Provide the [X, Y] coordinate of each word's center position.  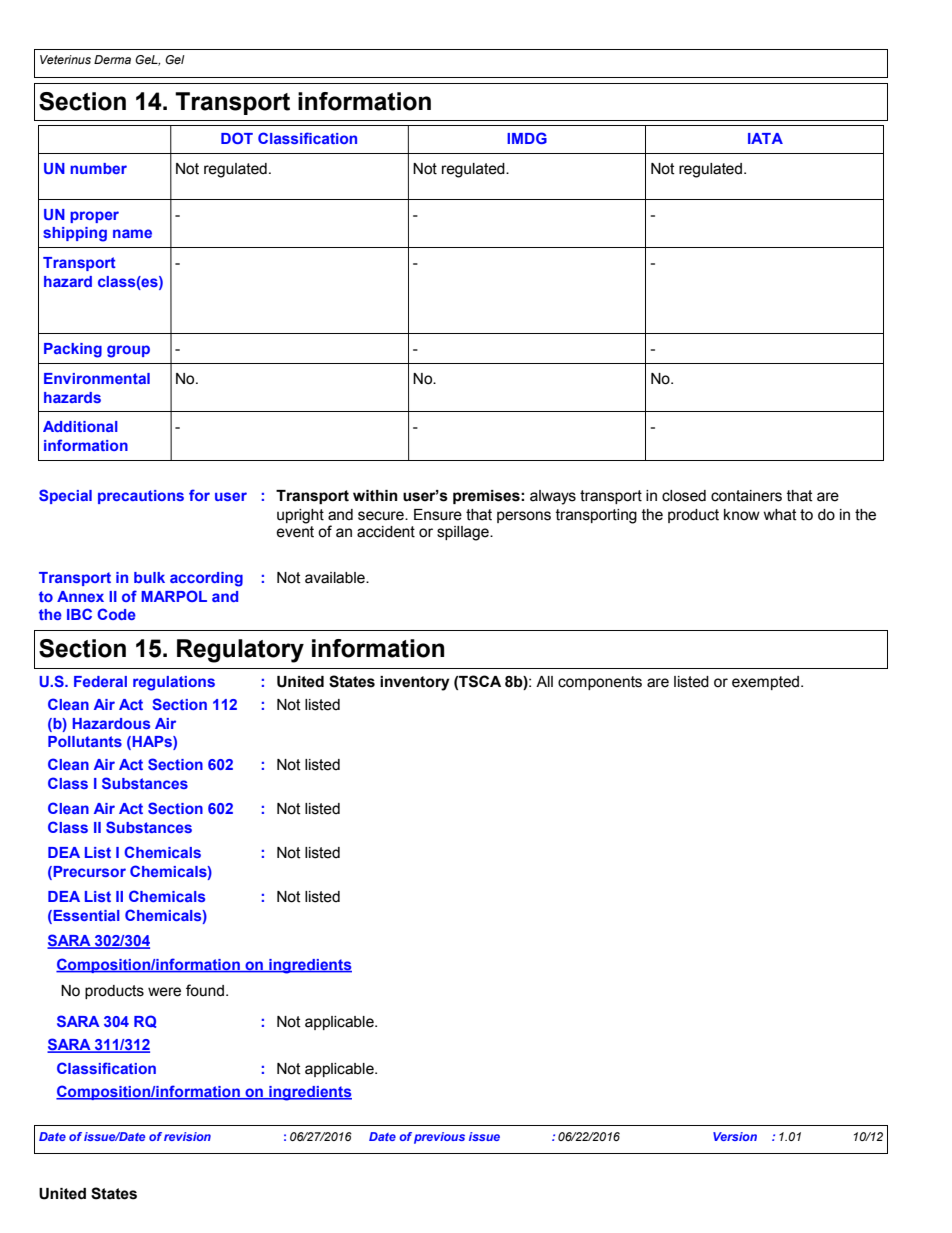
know [742, 515]
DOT [237, 138]
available [336, 578]
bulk [149, 577]
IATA [765, 138]
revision [187, 1136]
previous [439, 1138]
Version [735, 1136]
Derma [112, 59]
